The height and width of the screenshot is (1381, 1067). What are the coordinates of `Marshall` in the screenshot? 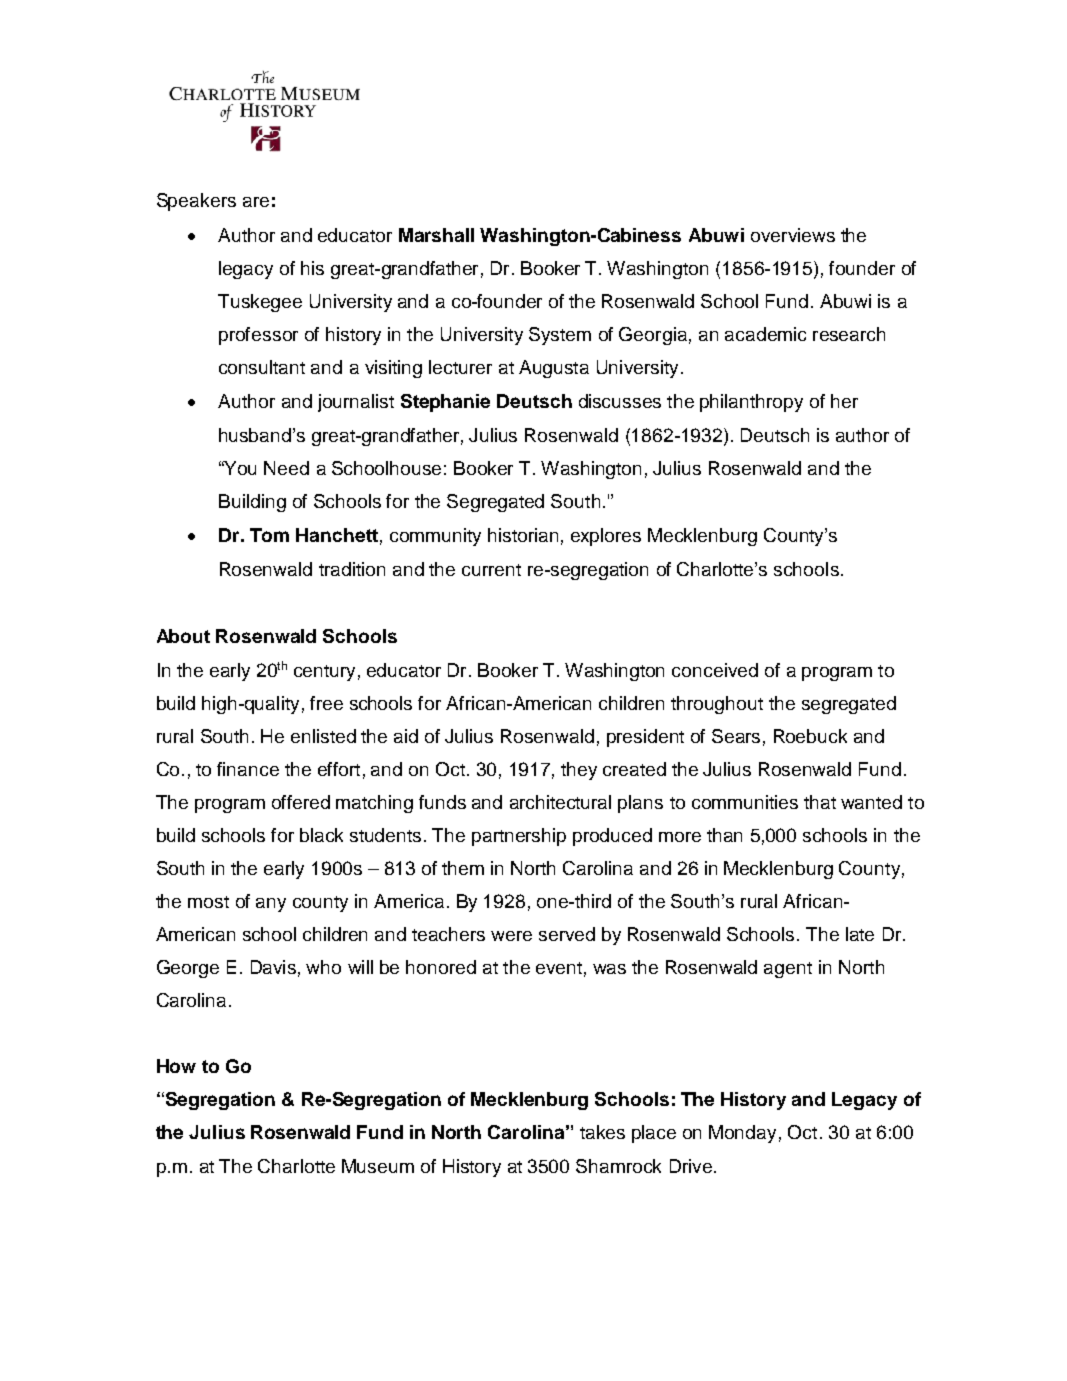 It's located at (436, 235).
